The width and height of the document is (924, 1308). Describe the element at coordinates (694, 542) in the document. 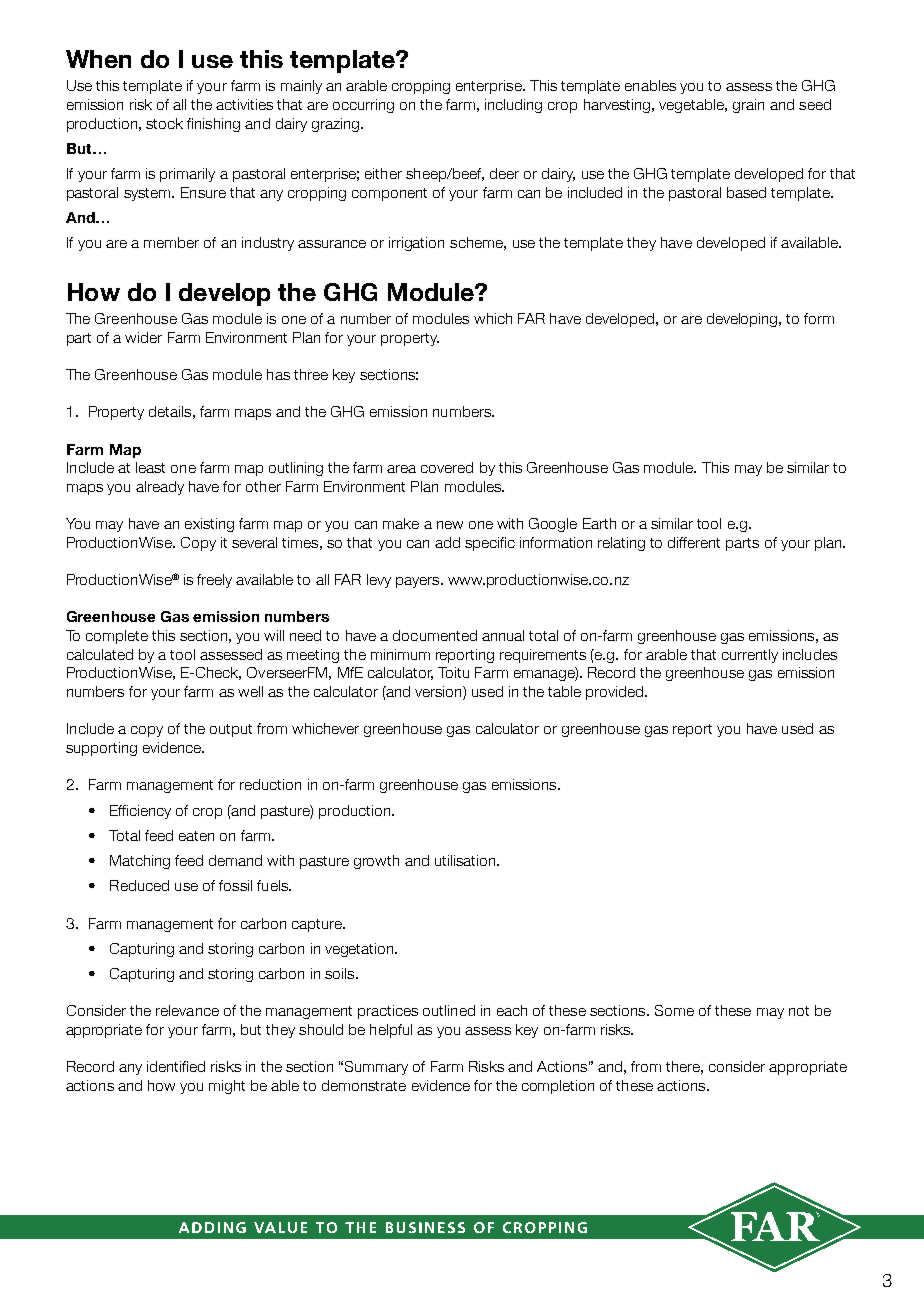

I see `different` at that location.
